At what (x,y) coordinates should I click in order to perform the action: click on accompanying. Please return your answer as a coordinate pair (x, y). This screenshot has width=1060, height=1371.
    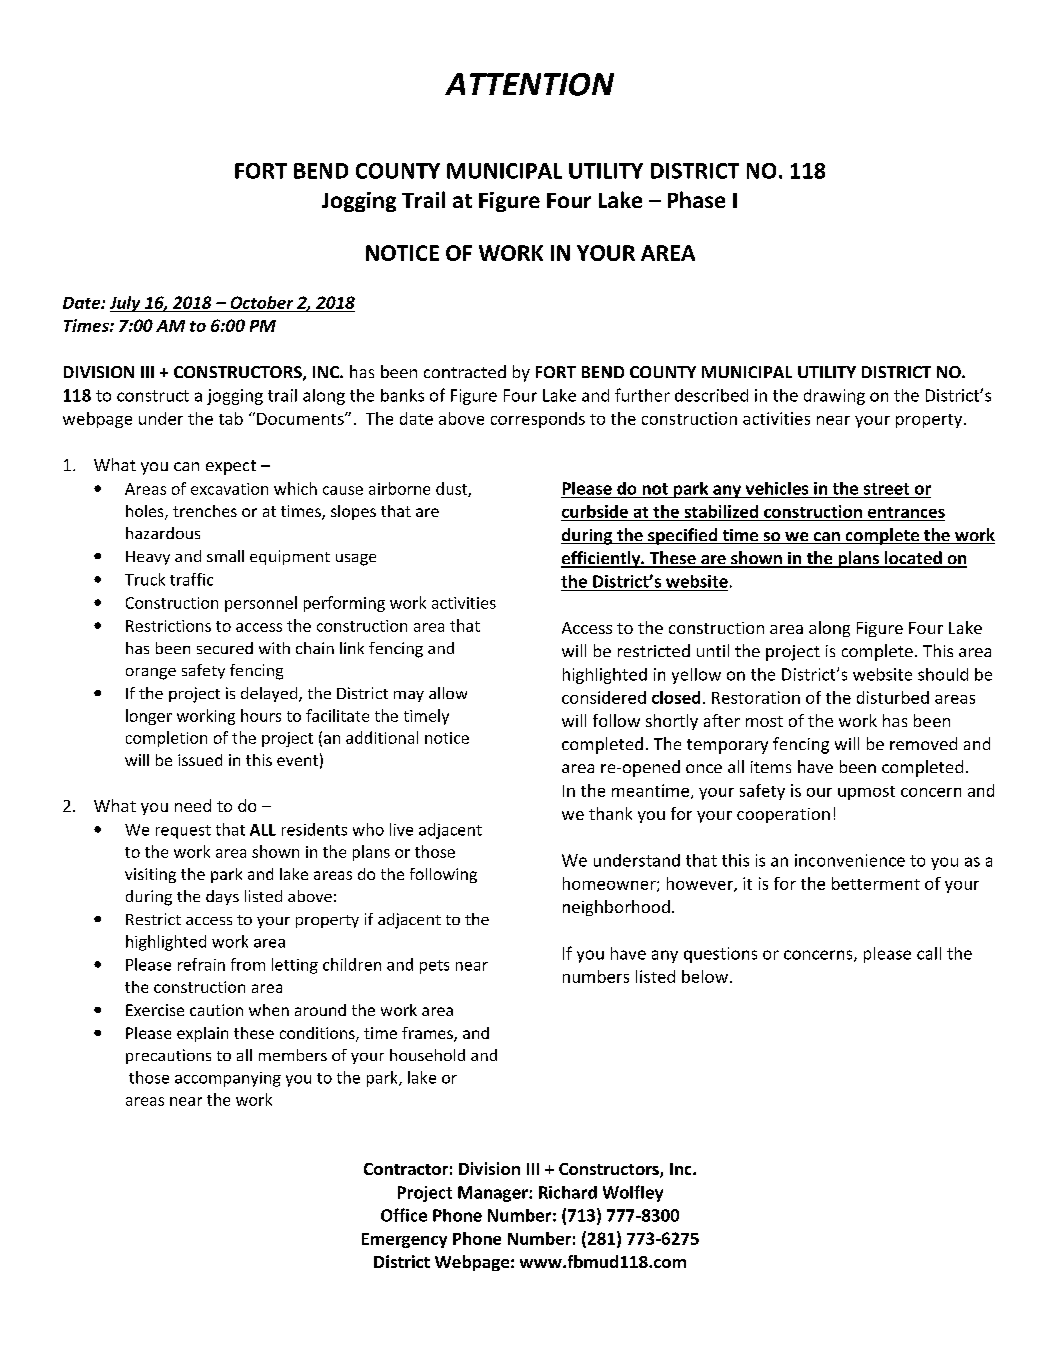
    Looking at the image, I should click on (228, 1079).
